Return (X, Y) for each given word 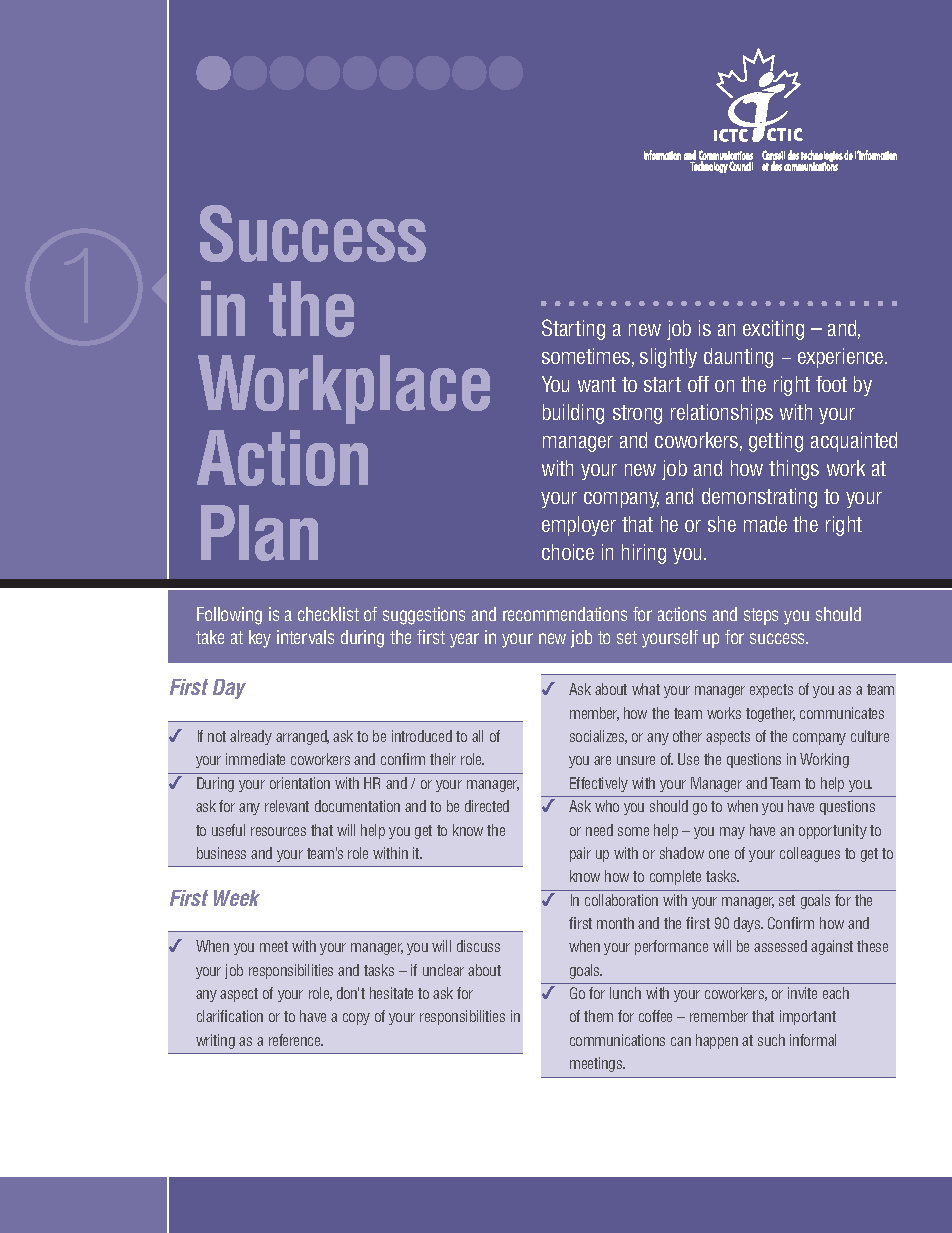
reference (296, 1040)
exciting (773, 330)
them (598, 1016)
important (808, 1017)
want (597, 384)
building (573, 414)
